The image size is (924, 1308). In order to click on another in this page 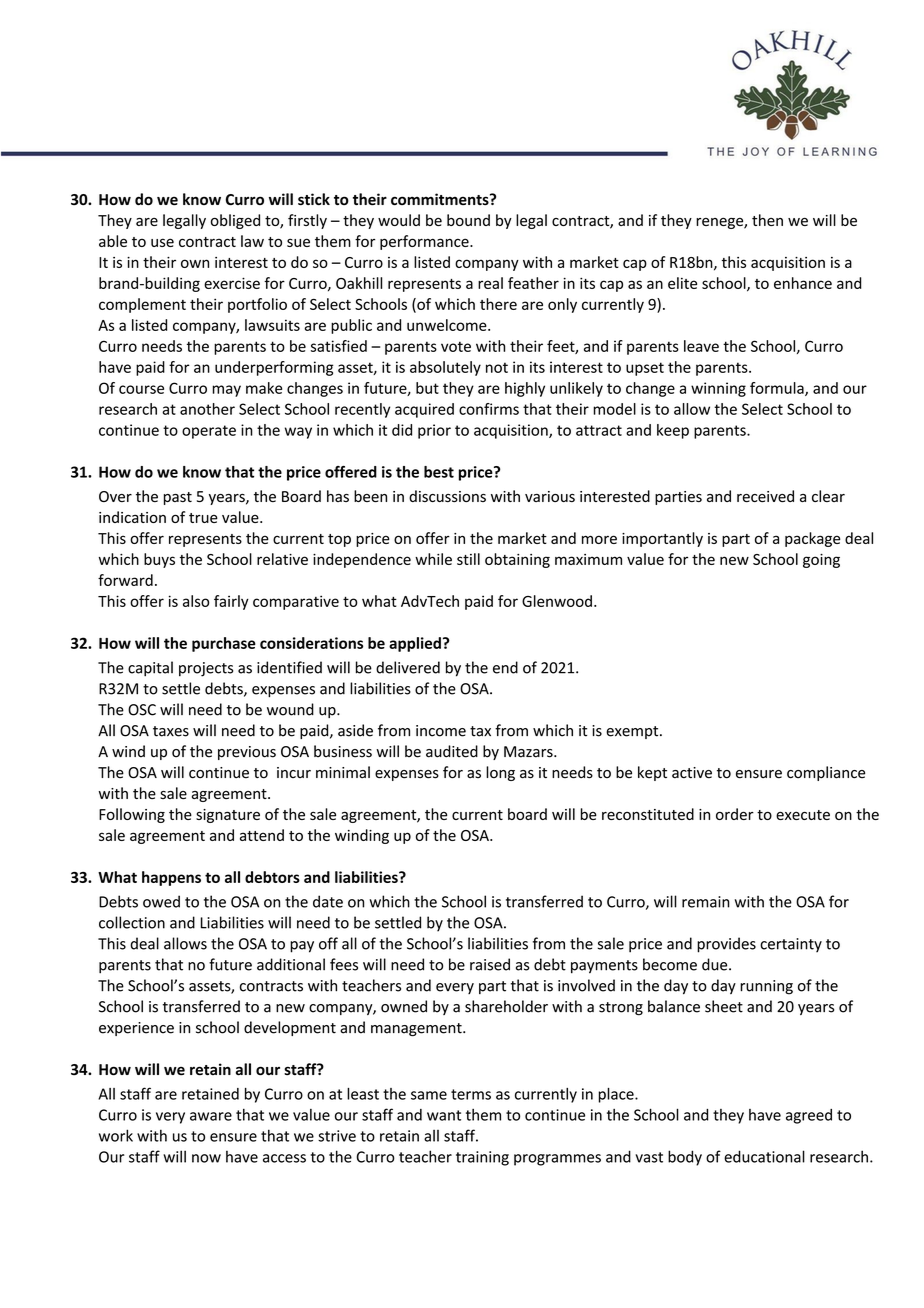, I will do `click(207, 409)`.
